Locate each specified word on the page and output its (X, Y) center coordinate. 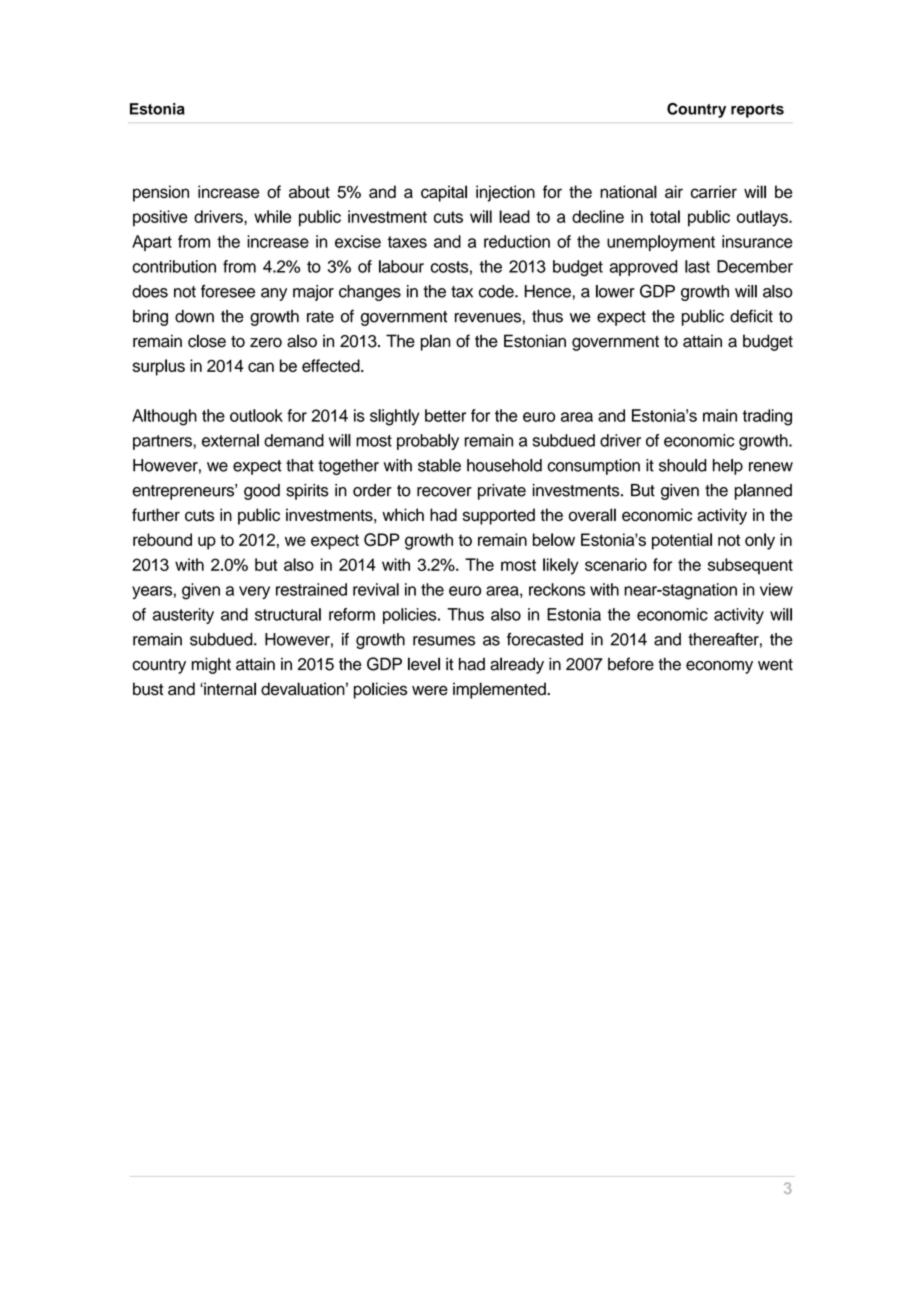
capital (444, 193)
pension (161, 193)
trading (767, 417)
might (211, 665)
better (445, 415)
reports (757, 111)
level (424, 664)
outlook (256, 415)
